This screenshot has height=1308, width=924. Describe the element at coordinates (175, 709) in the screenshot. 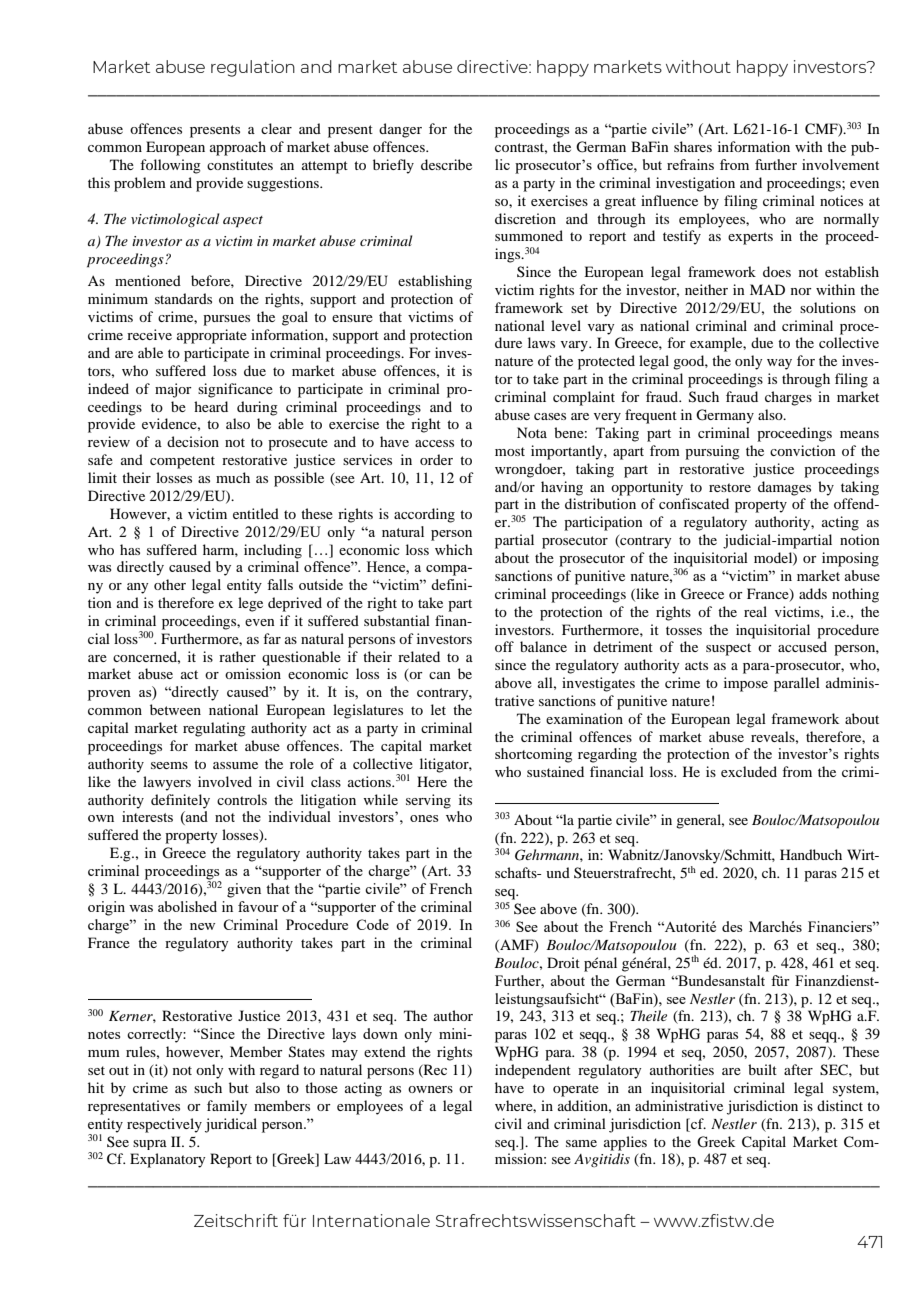

I see `between` at that location.
